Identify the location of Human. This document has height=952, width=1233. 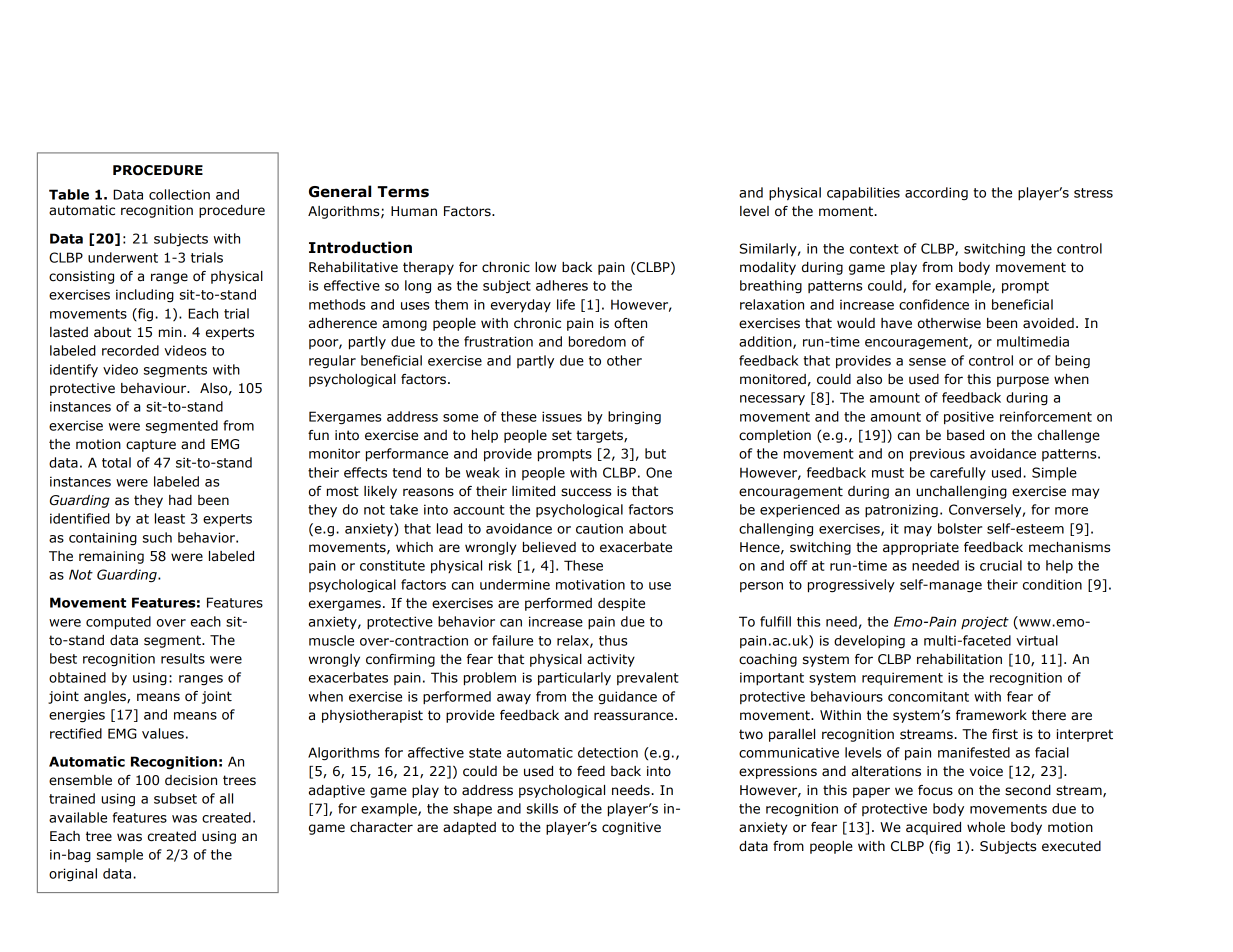
(414, 211).
